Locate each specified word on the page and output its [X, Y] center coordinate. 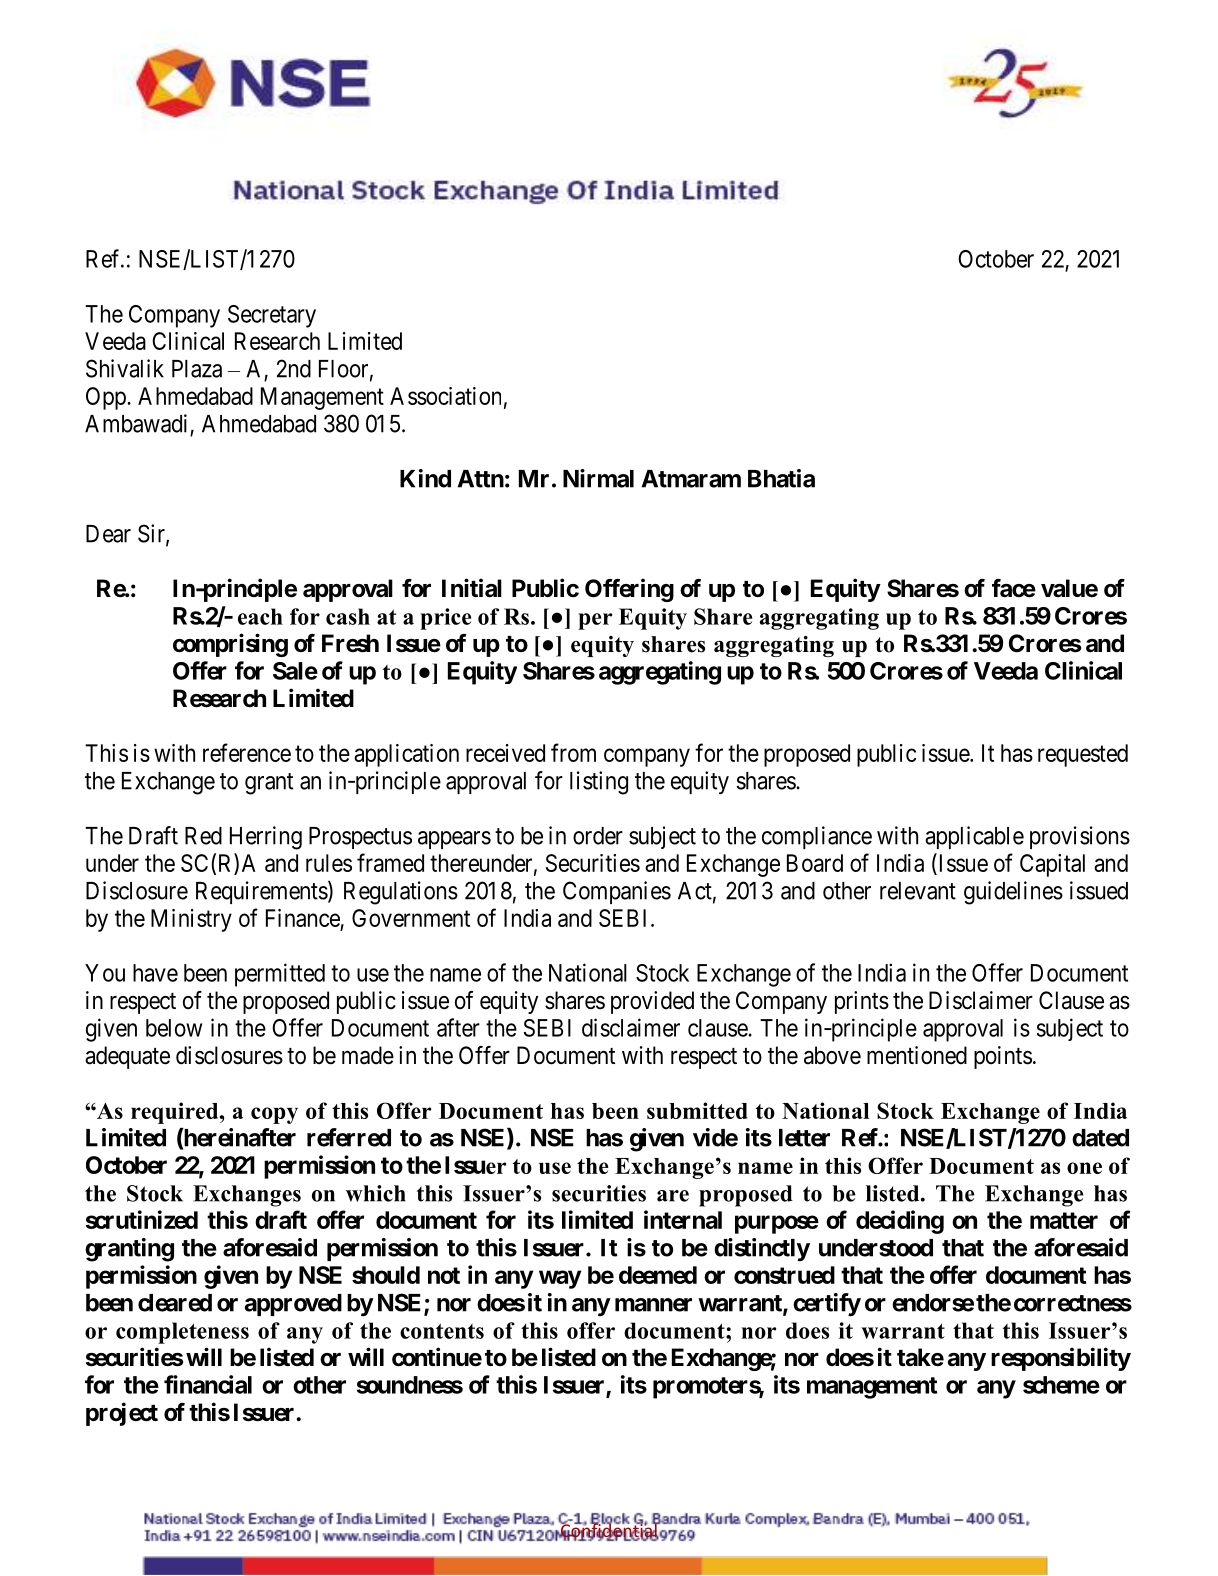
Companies [617, 892]
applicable [974, 837]
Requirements [262, 892]
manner [653, 1305]
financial [208, 1384]
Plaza [197, 369]
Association [445, 396]
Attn [481, 479]
